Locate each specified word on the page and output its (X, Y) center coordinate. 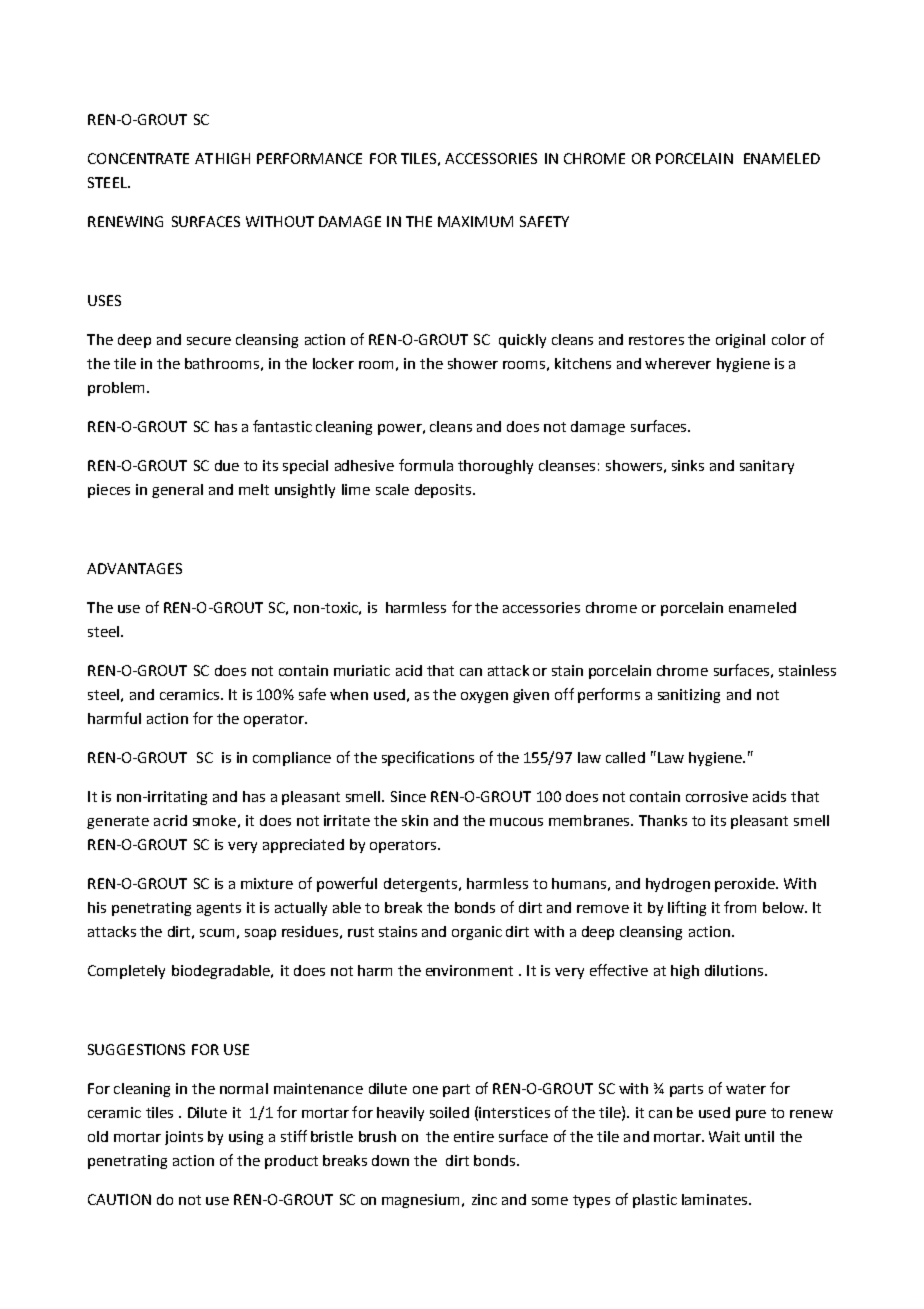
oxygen (484, 697)
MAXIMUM (475, 221)
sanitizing (689, 696)
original (740, 341)
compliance (292, 759)
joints (184, 1138)
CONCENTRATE (138, 158)
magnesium (420, 1201)
